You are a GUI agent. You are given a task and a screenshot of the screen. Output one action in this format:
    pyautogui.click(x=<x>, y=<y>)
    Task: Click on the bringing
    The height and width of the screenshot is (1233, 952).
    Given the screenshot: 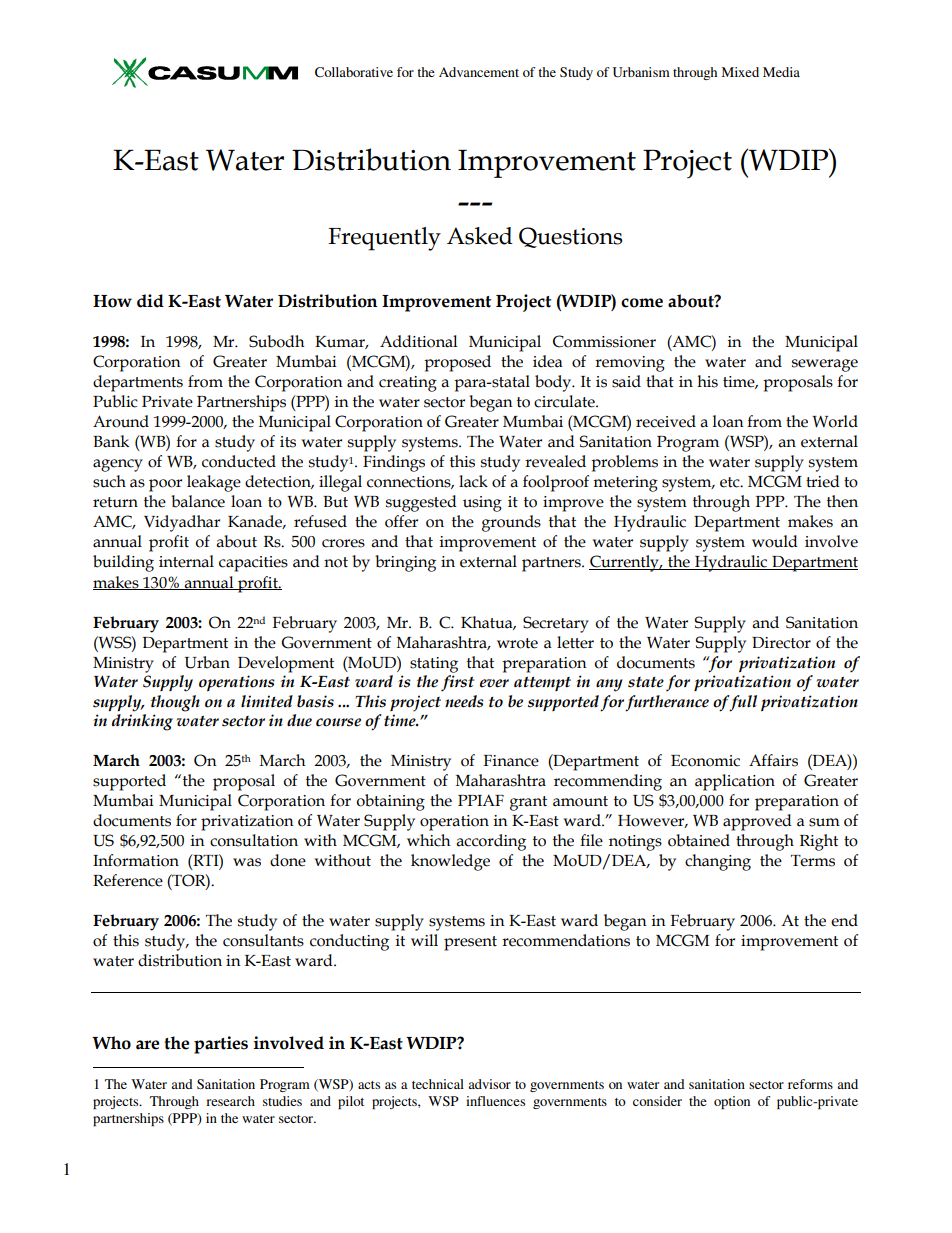 What is the action you would take?
    pyautogui.click(x=405, y=563)
